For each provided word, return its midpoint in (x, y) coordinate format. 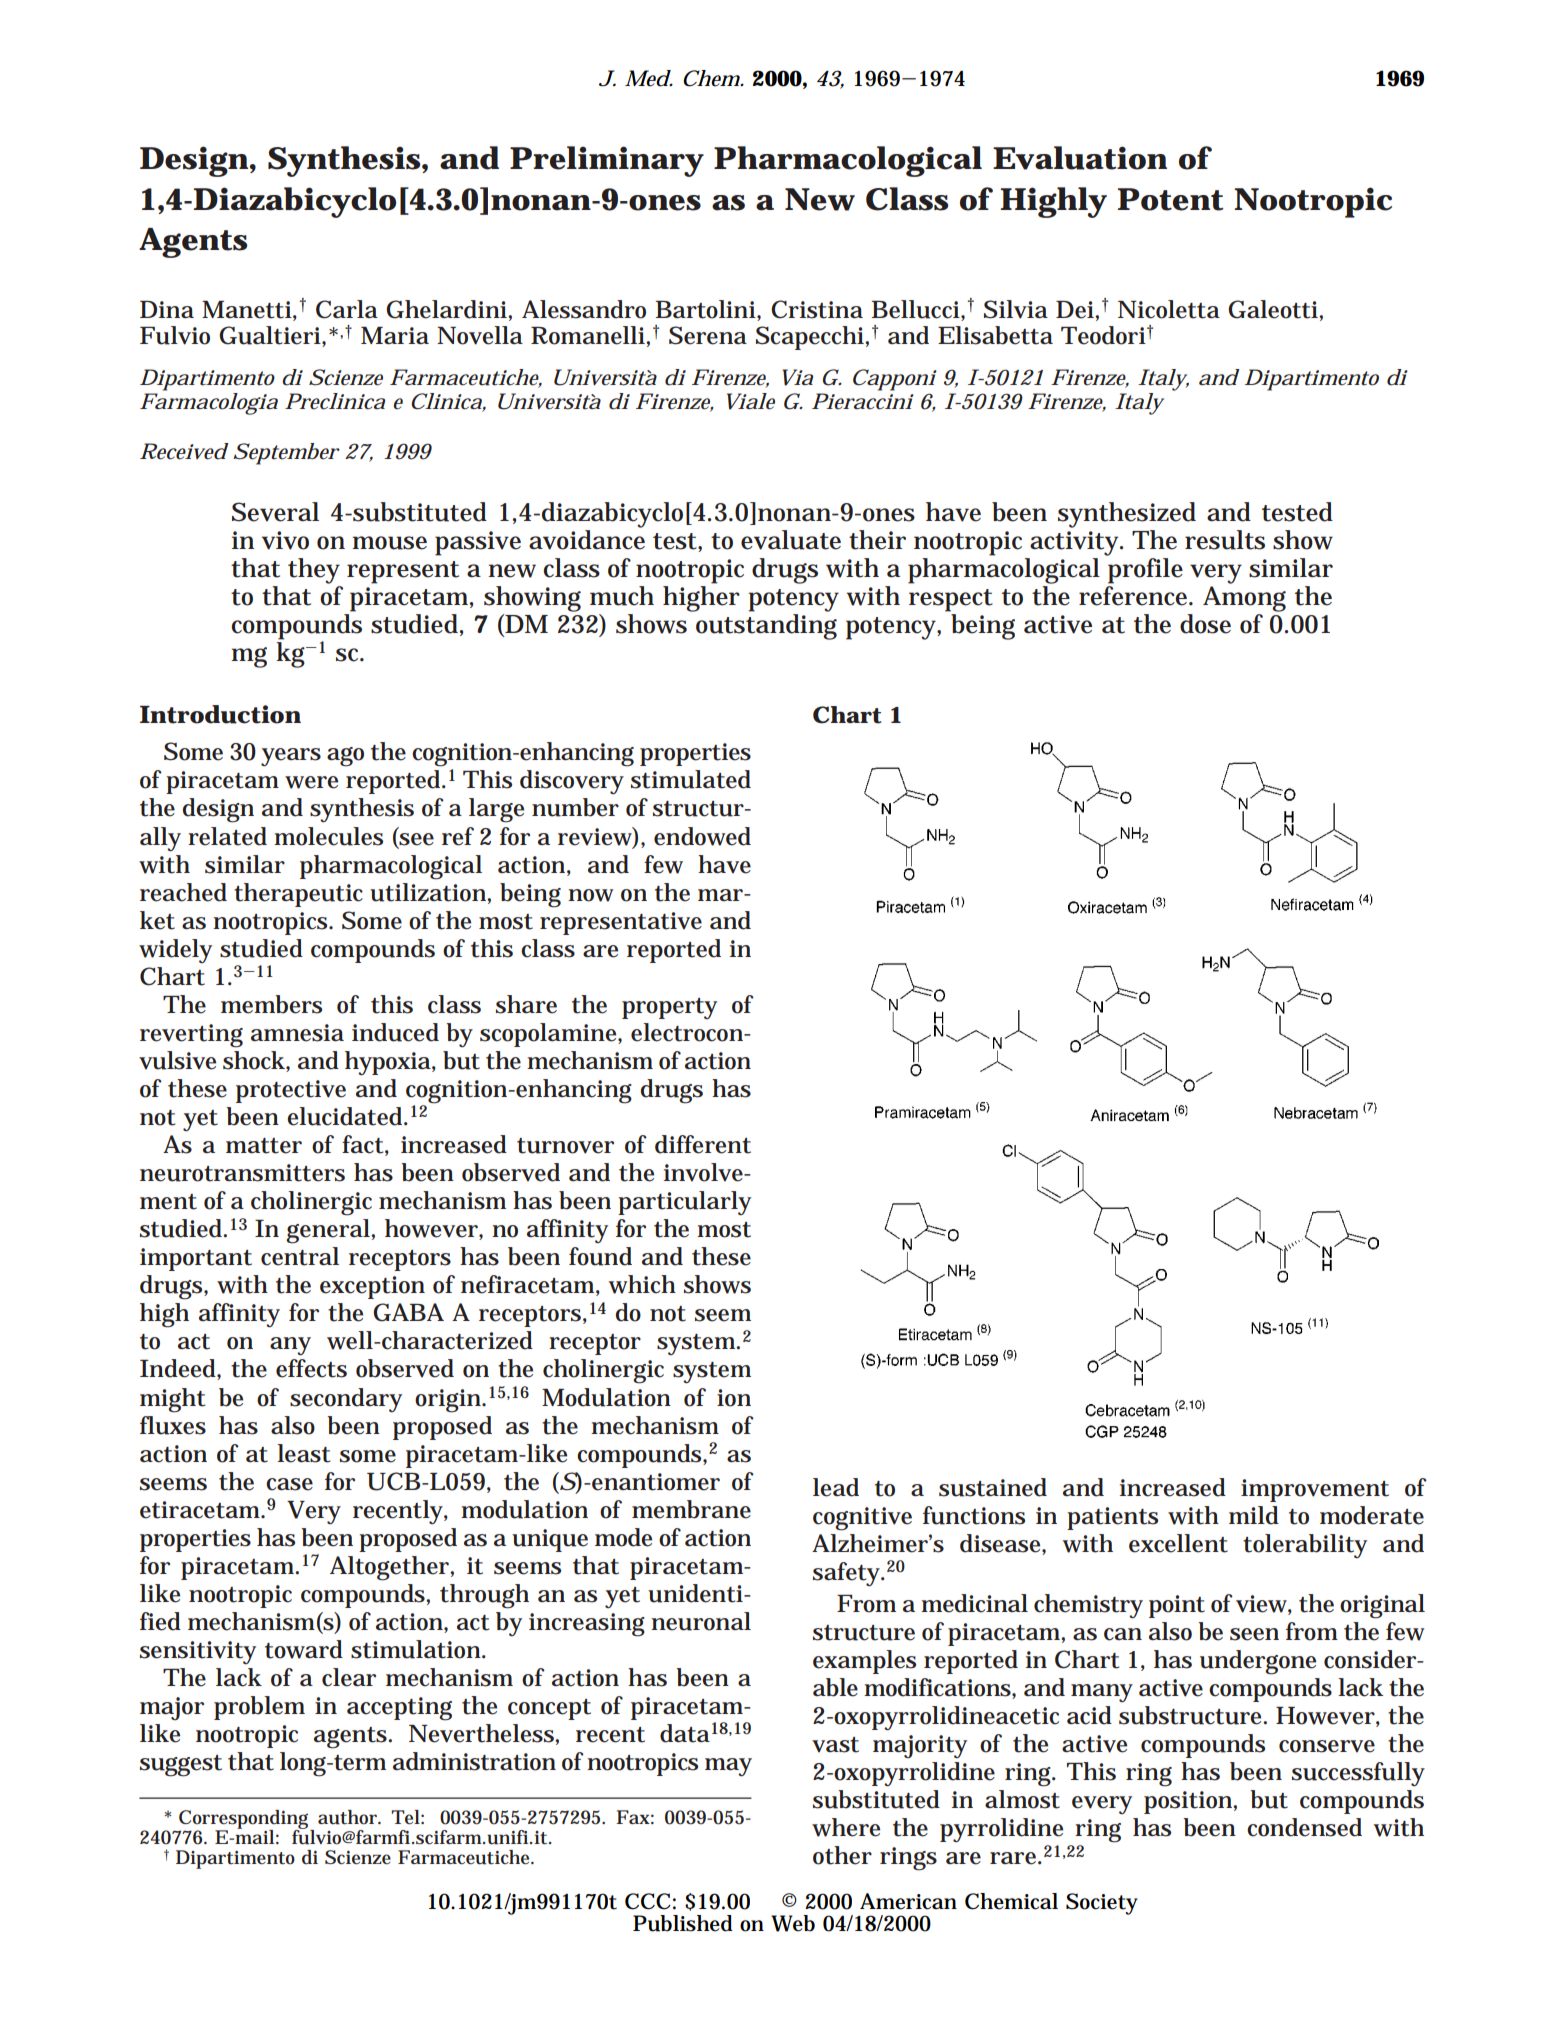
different (703, 1144)
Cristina (817, 309)
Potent (1170, 199)
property (669, 1008)
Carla (347, 309)
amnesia (297, 1033)
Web (793, 1923)
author (349, 1817)
